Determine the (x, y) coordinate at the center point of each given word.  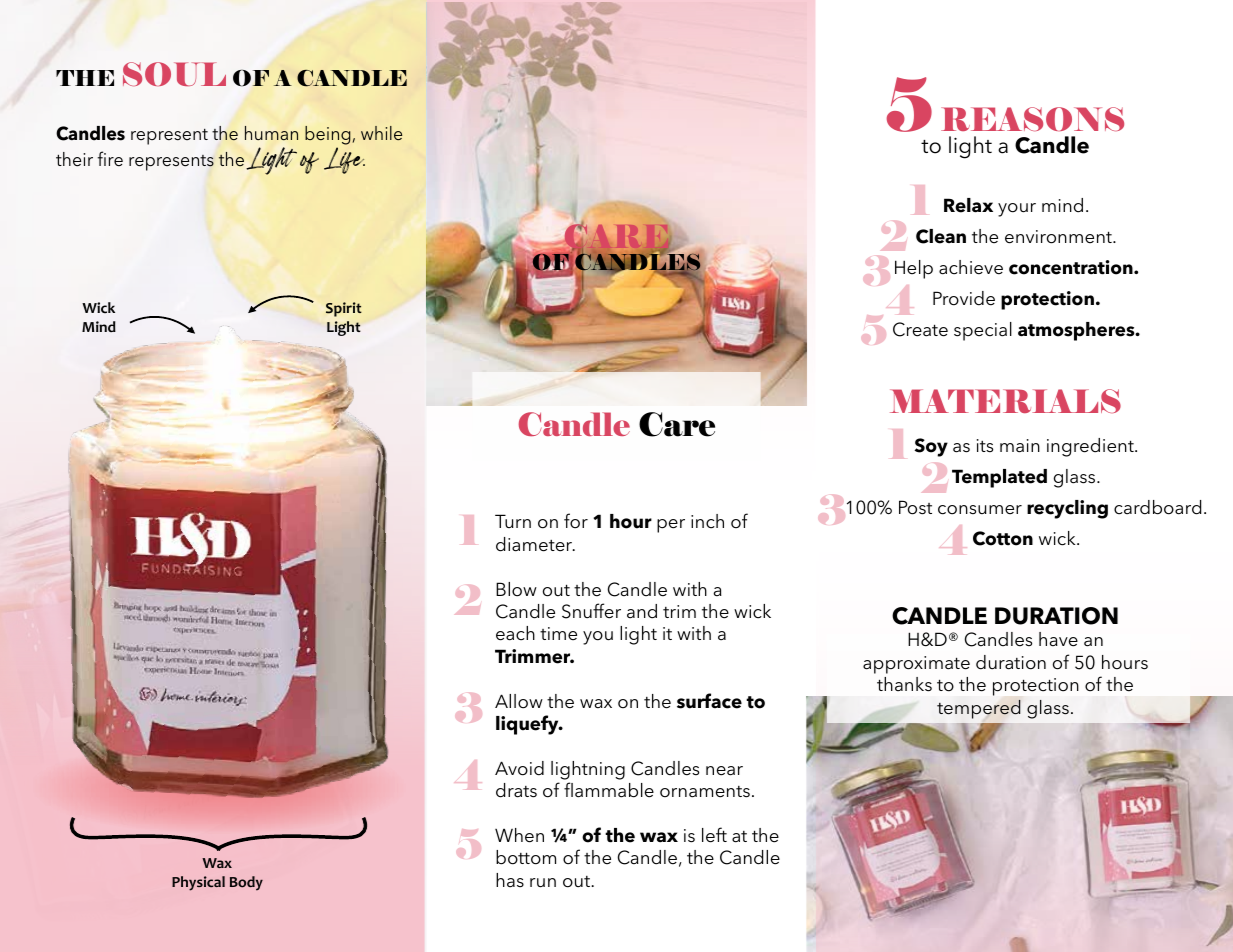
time (558, 634)
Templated (999, 478)
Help (914, 269)
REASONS (1032, 119)
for (576, 521)
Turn (513, 521)
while (381, 133)
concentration (1072, 267)
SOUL (174, 74)
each (515, 633)
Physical (198, 883)
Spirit (344, 309)
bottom (526, 857)
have (1058, 639)
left (714, 835)
